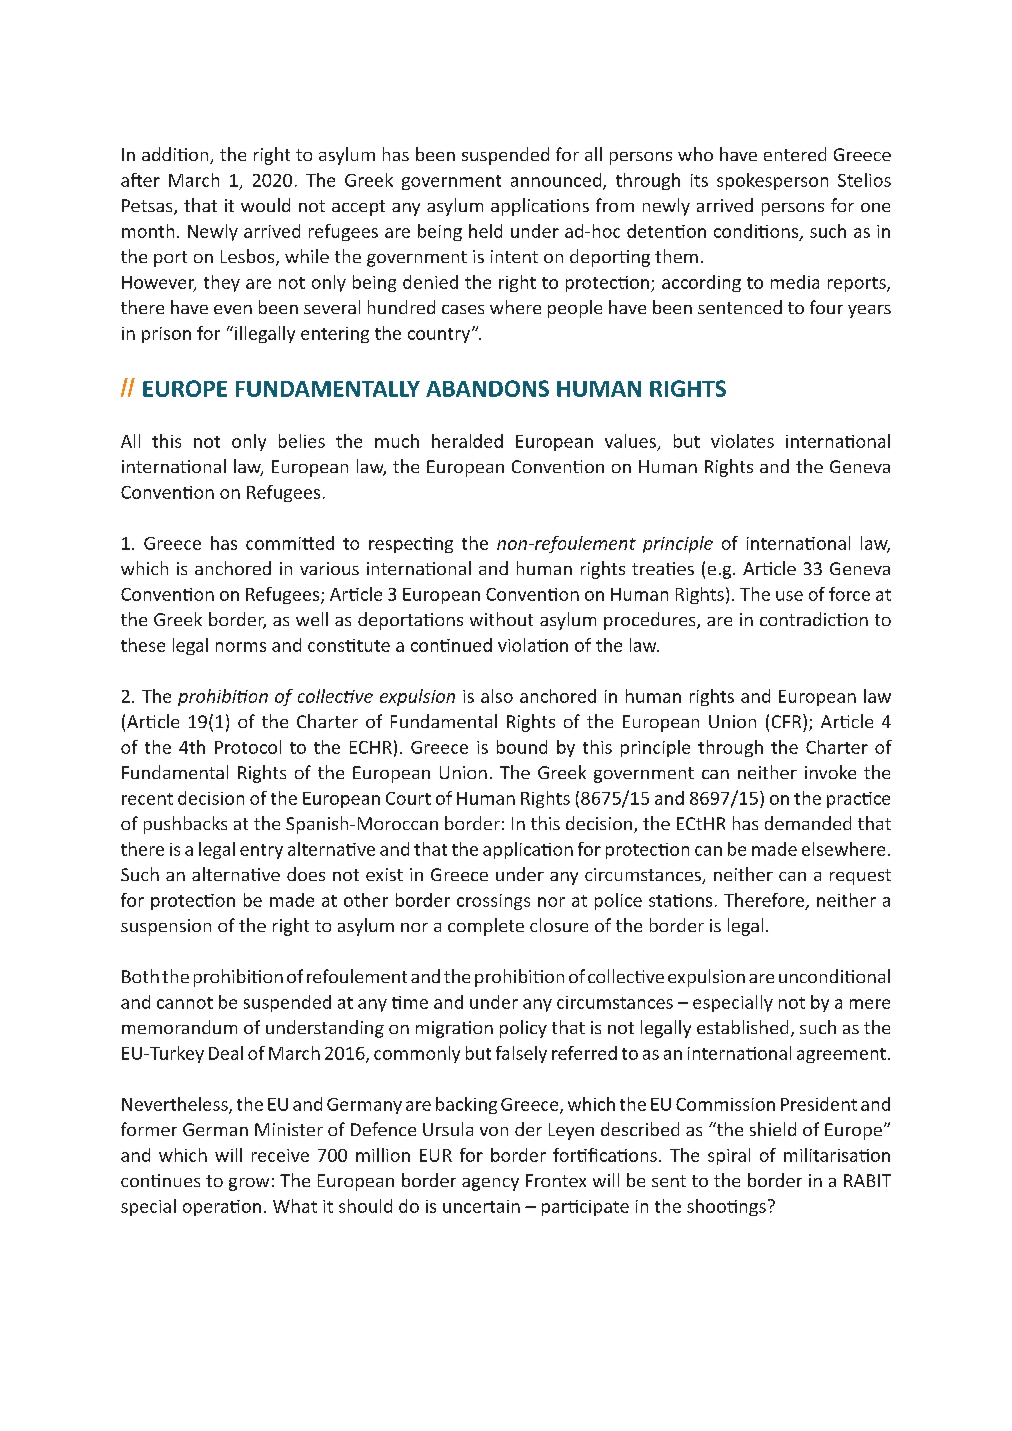  I want to click on norms, so click(241, 647).
